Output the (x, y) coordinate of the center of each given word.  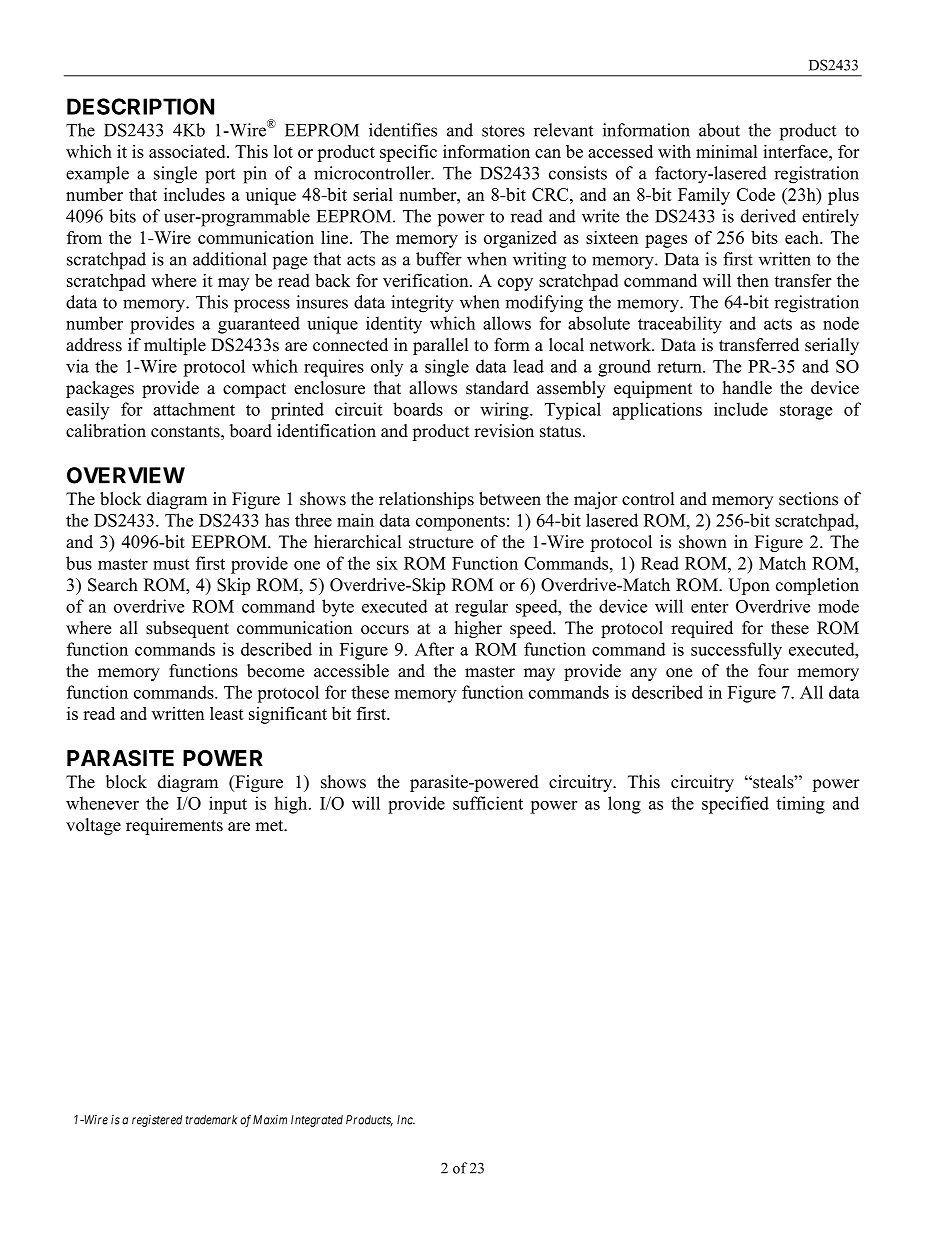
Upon (749, 586)
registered (157, 1121)
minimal (726, 151)
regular (481, 608)
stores (503, 131)
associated (188, 151)
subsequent (187, 629)
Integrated (317, 1121)
